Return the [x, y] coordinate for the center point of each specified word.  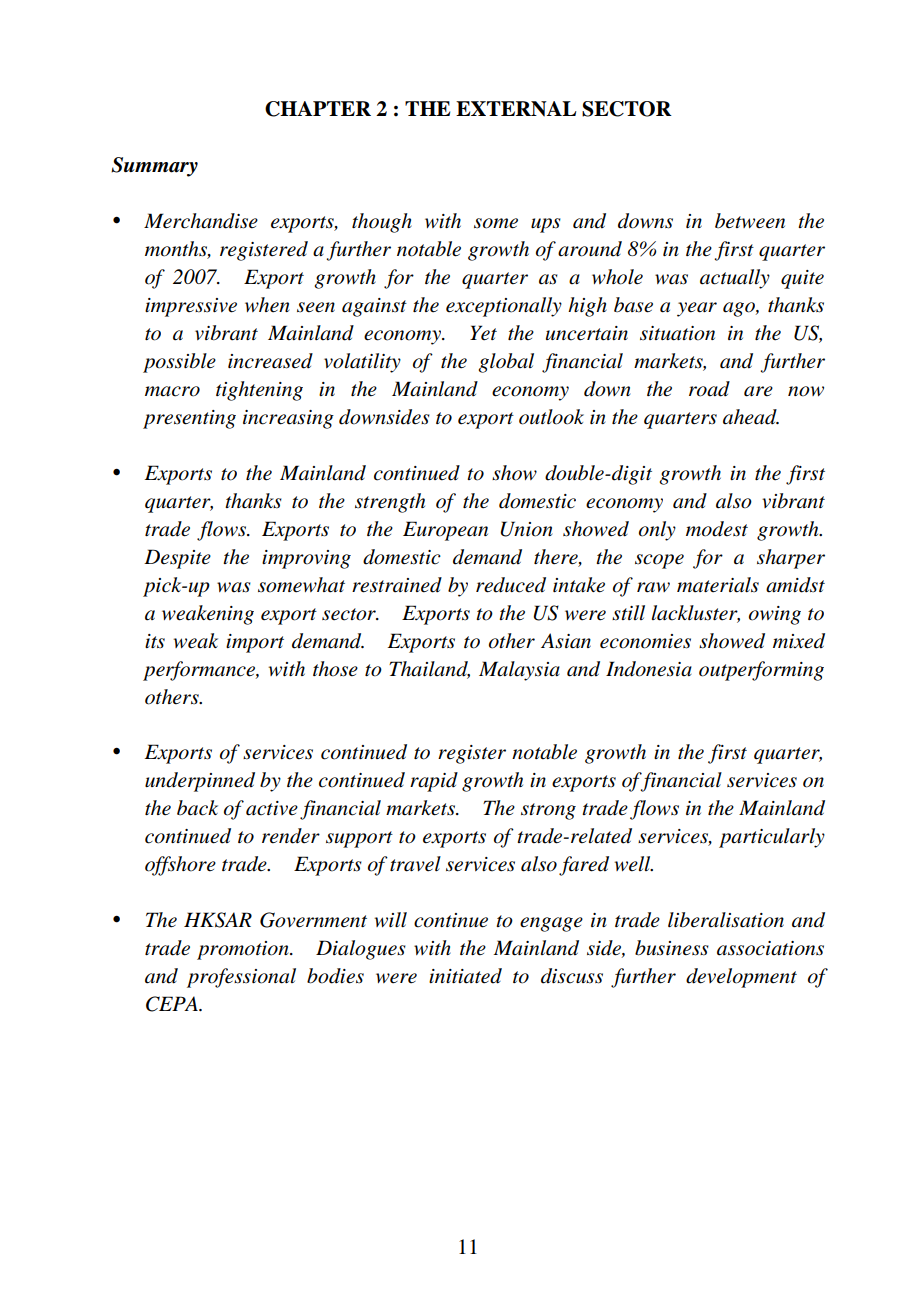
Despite [177, 559]
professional [241, 978]
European [445, 531]
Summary [154, 167]
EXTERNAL [516, 109]
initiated [465, 976]
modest [717, 529]
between [750, 221]
